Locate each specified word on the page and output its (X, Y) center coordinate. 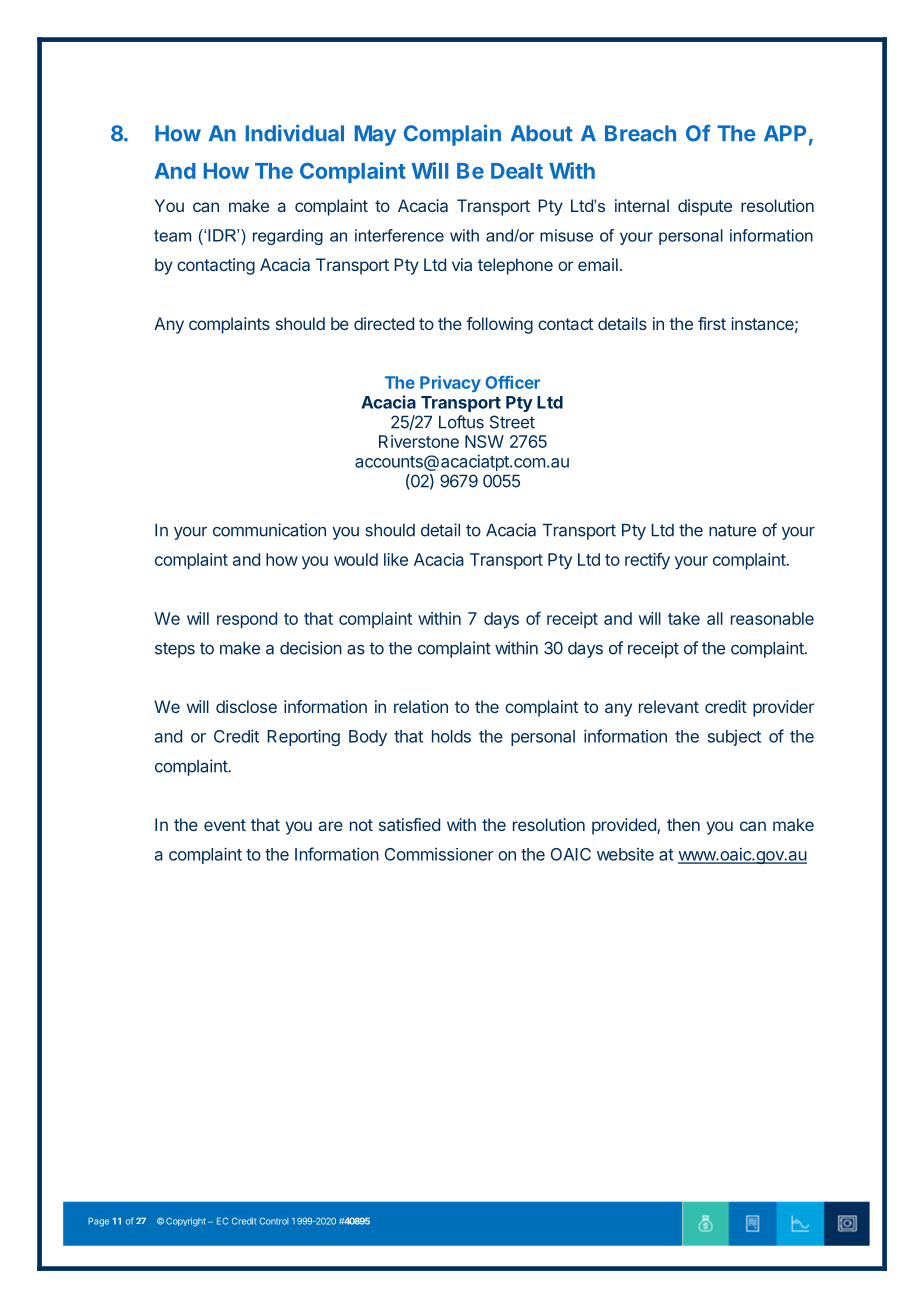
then (683, 824)
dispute (705, 207)
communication (269, 530)
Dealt (517, 171)
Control (273, 1221)
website (625, 854)
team (172, 236)
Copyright (186, 1222)
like (396, 559)
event (225, 825)
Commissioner (439, 854)
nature (732, 530)
